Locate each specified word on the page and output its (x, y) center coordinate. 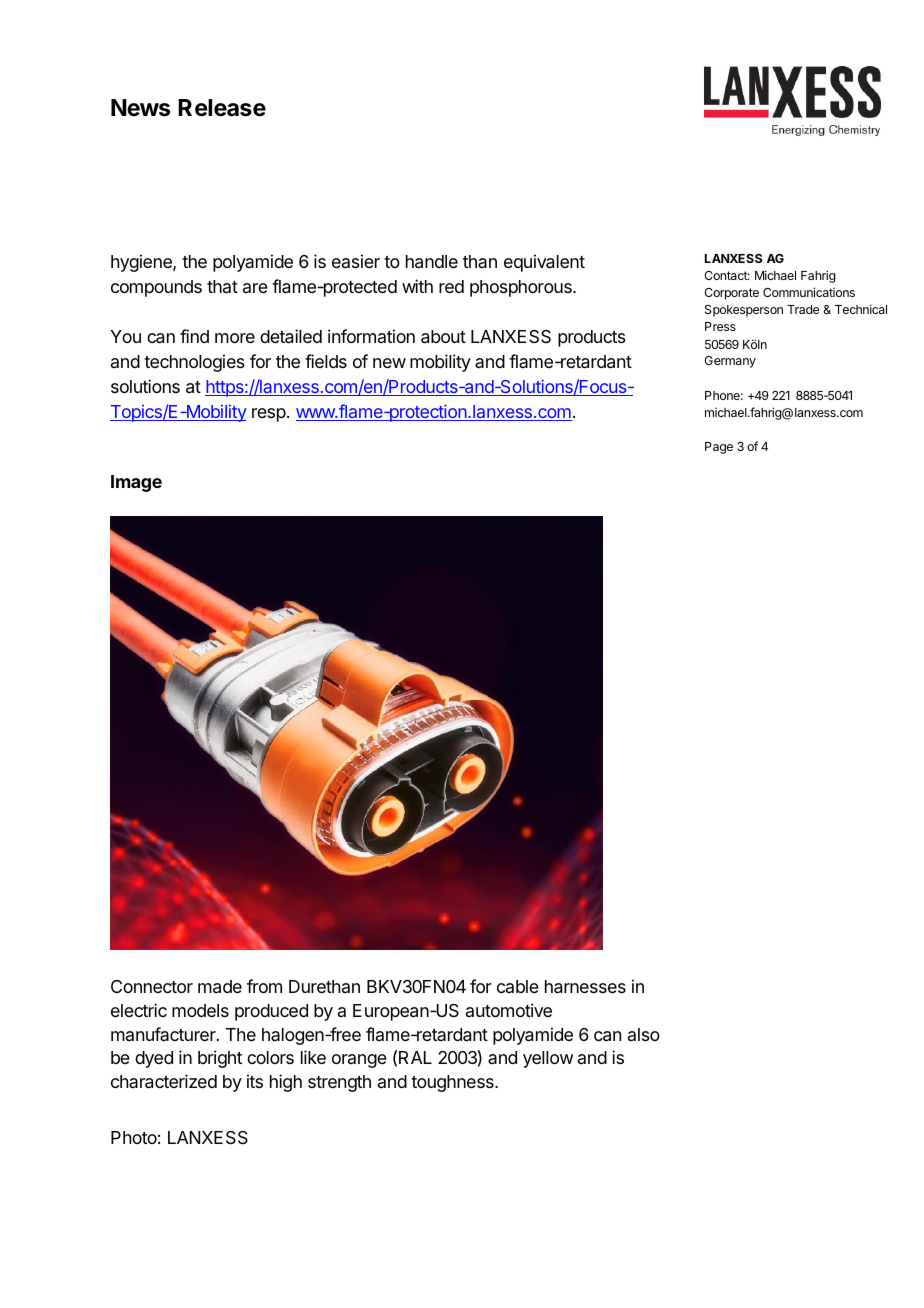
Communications (809, 292)
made (220, 987)
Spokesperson (744, 311)
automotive (509, 1010)
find (194, 336)
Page (719, 448)
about (443, 337)
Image (136, 483)
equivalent (544, 263)
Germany (730, 362)
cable (518, 986)
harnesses (585, 987)
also (644, 1034)
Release (222, 108)
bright (220, 1059)
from (264, 986)
